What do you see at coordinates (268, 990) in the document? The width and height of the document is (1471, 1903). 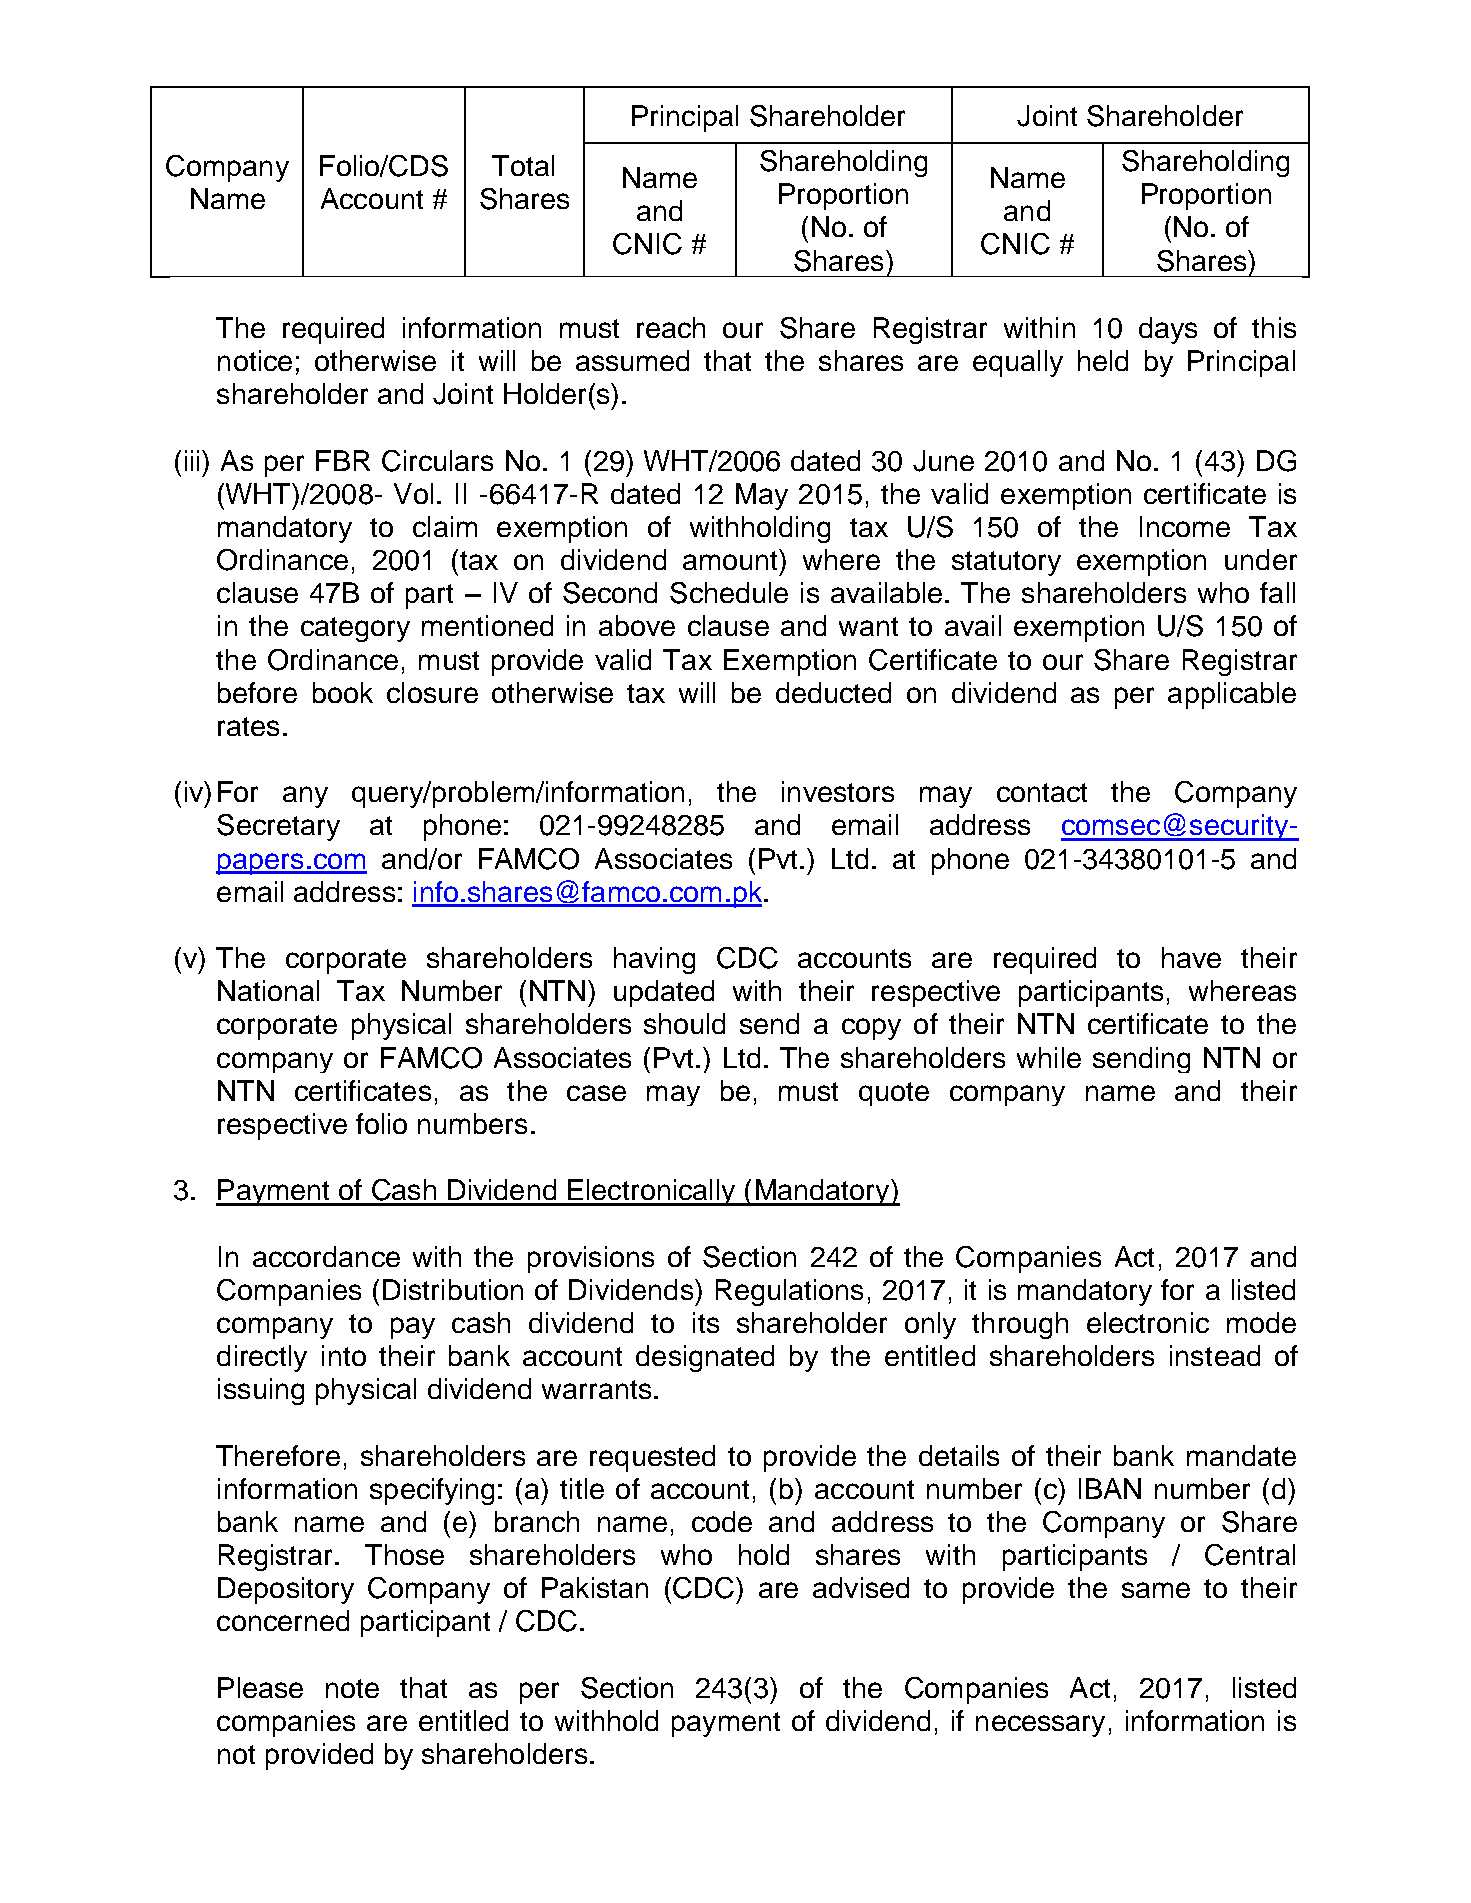 I see `National` at bounding box center [268, 990].
